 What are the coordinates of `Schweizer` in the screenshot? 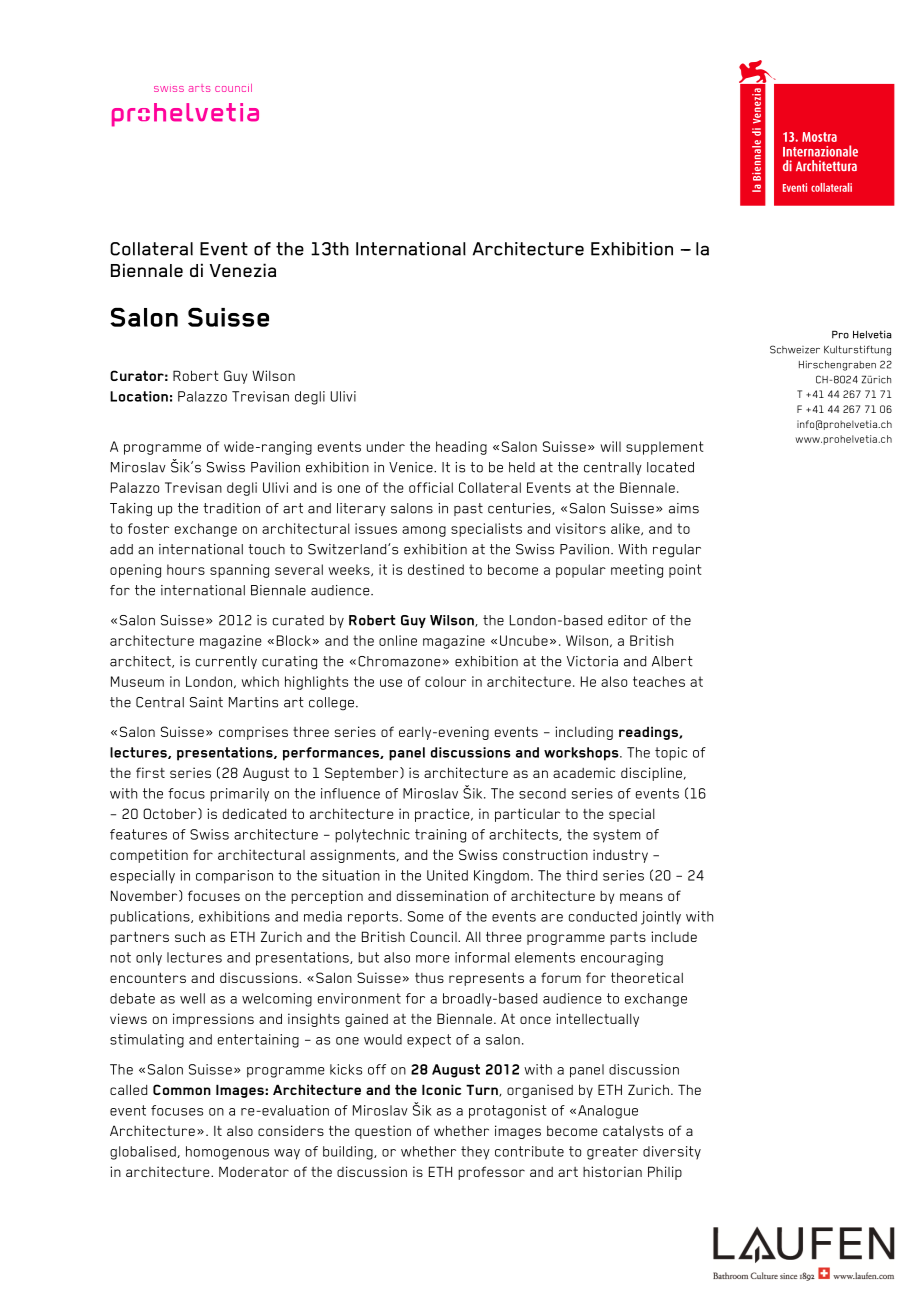 It's located at (795, 349).
